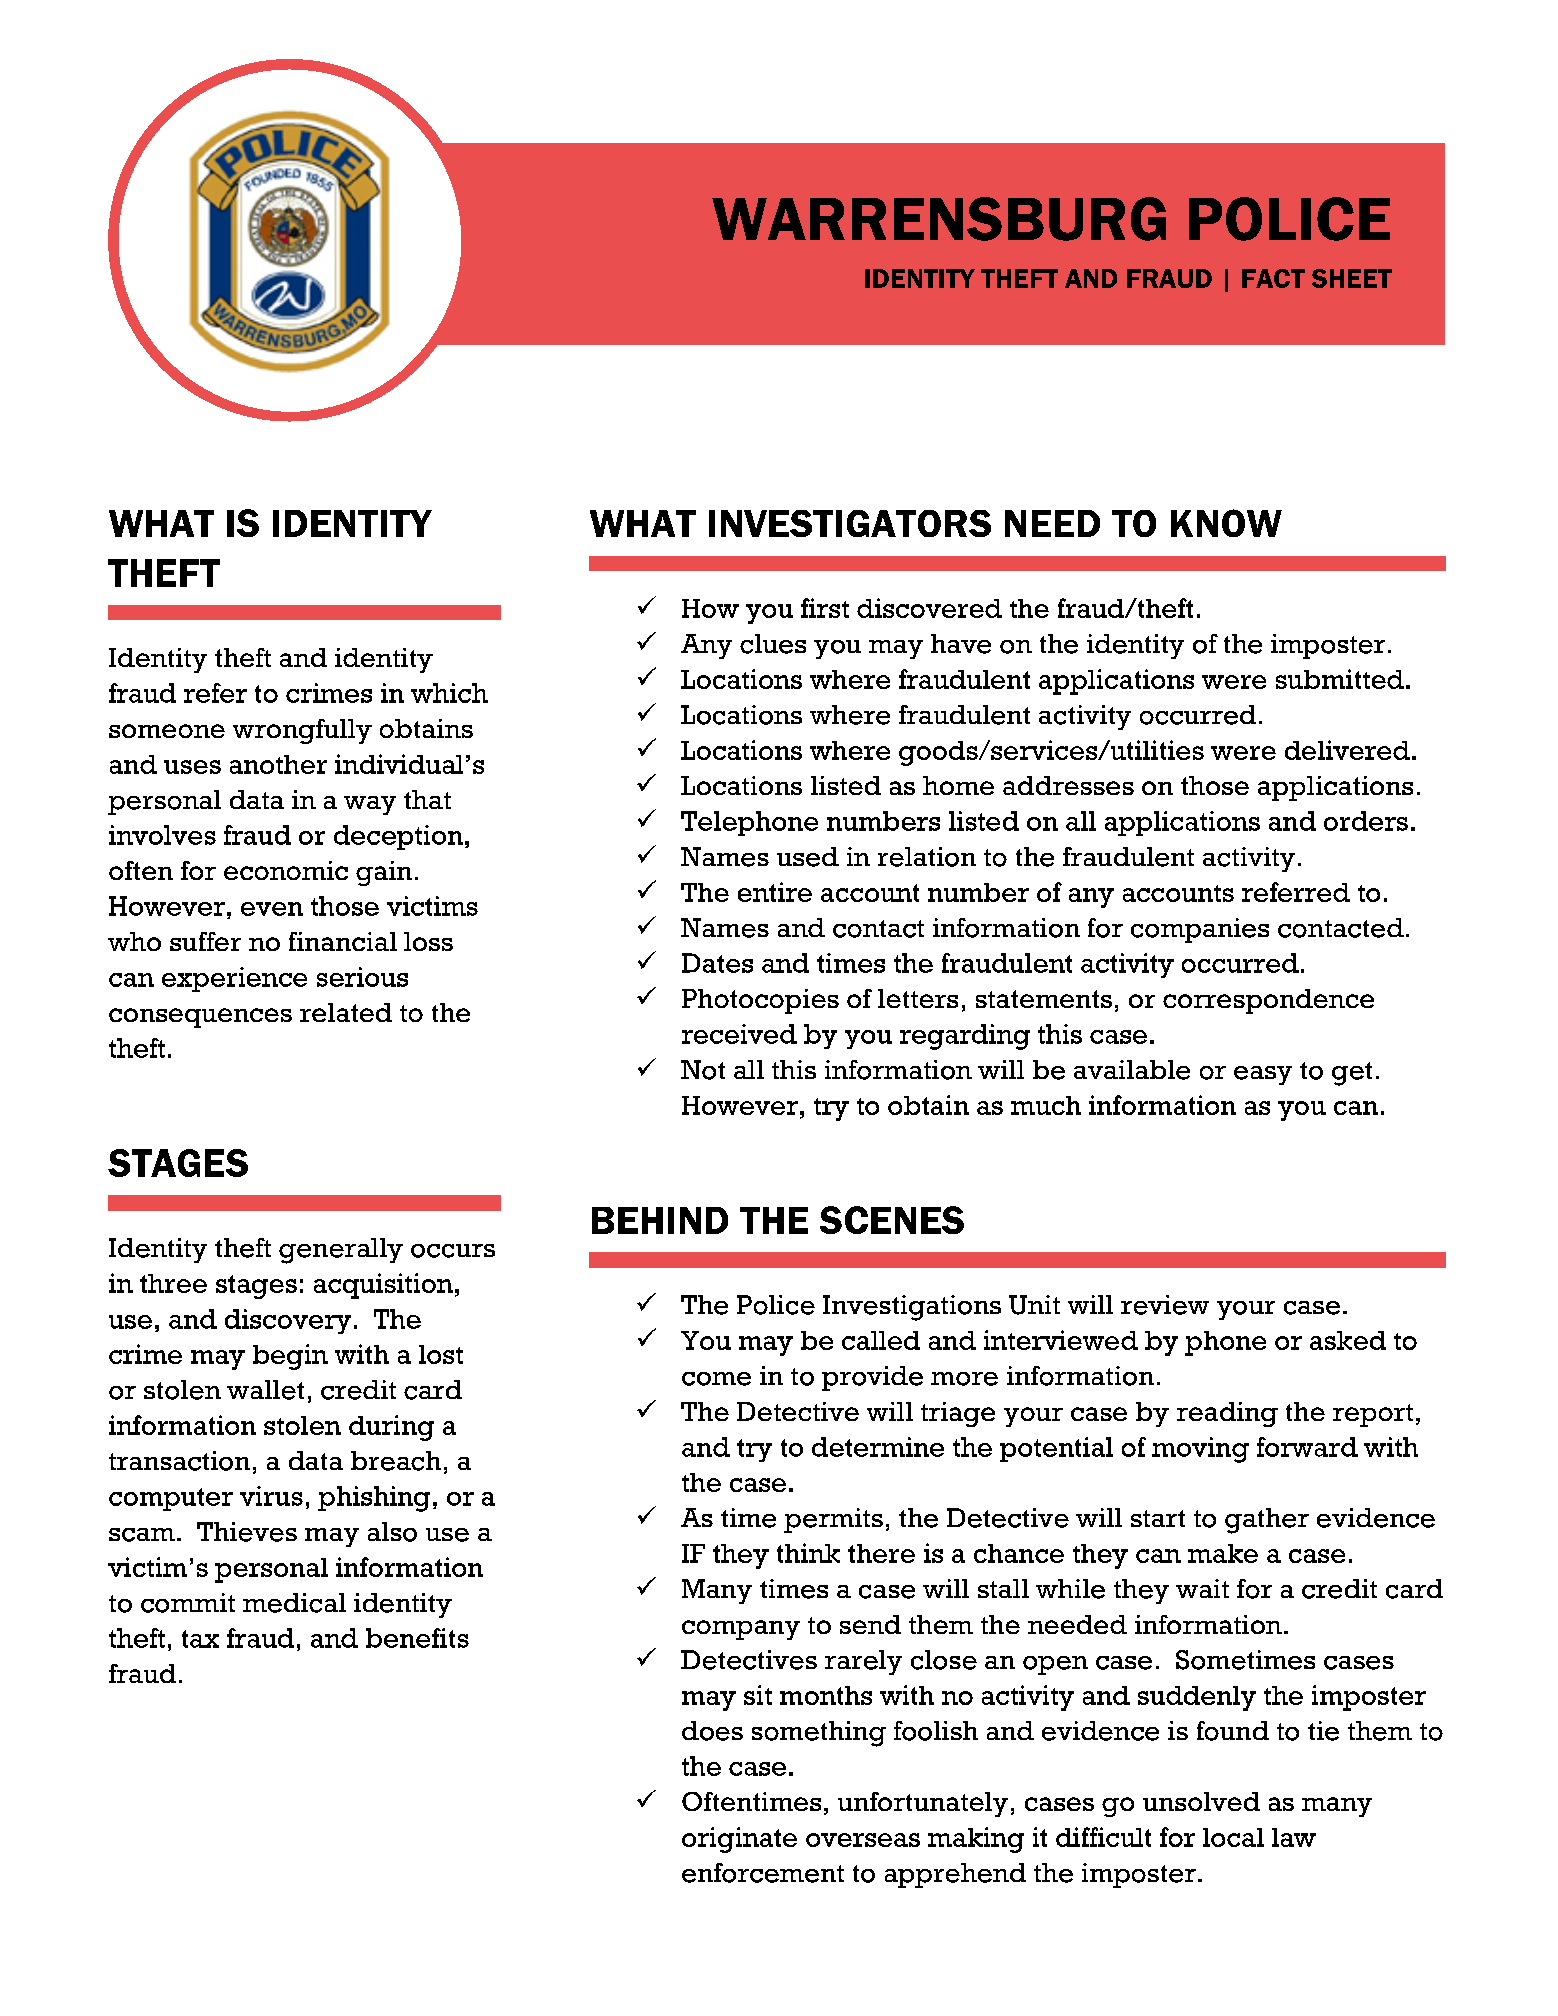 This screenshot has width=1558, height=2016. I want to click on easy, so click(1263, 1075).
